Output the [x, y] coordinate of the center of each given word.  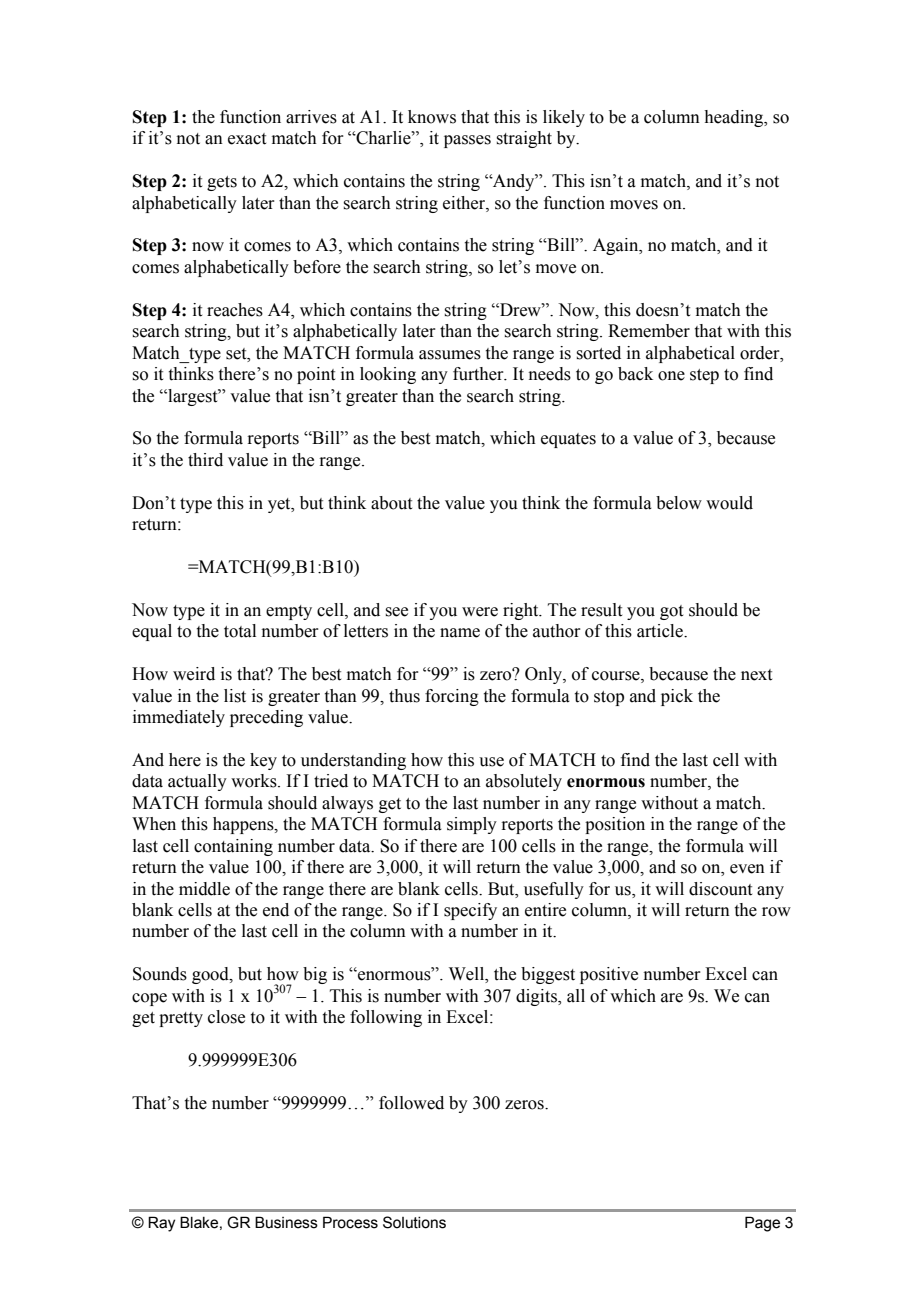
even [747, 869]
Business [286, 1222]
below [679, 503]
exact [247, 139]
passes [467, 141]
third [205, 460]
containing [233, 847]
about [391, 503]
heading [735, 118]
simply [472, 825]
